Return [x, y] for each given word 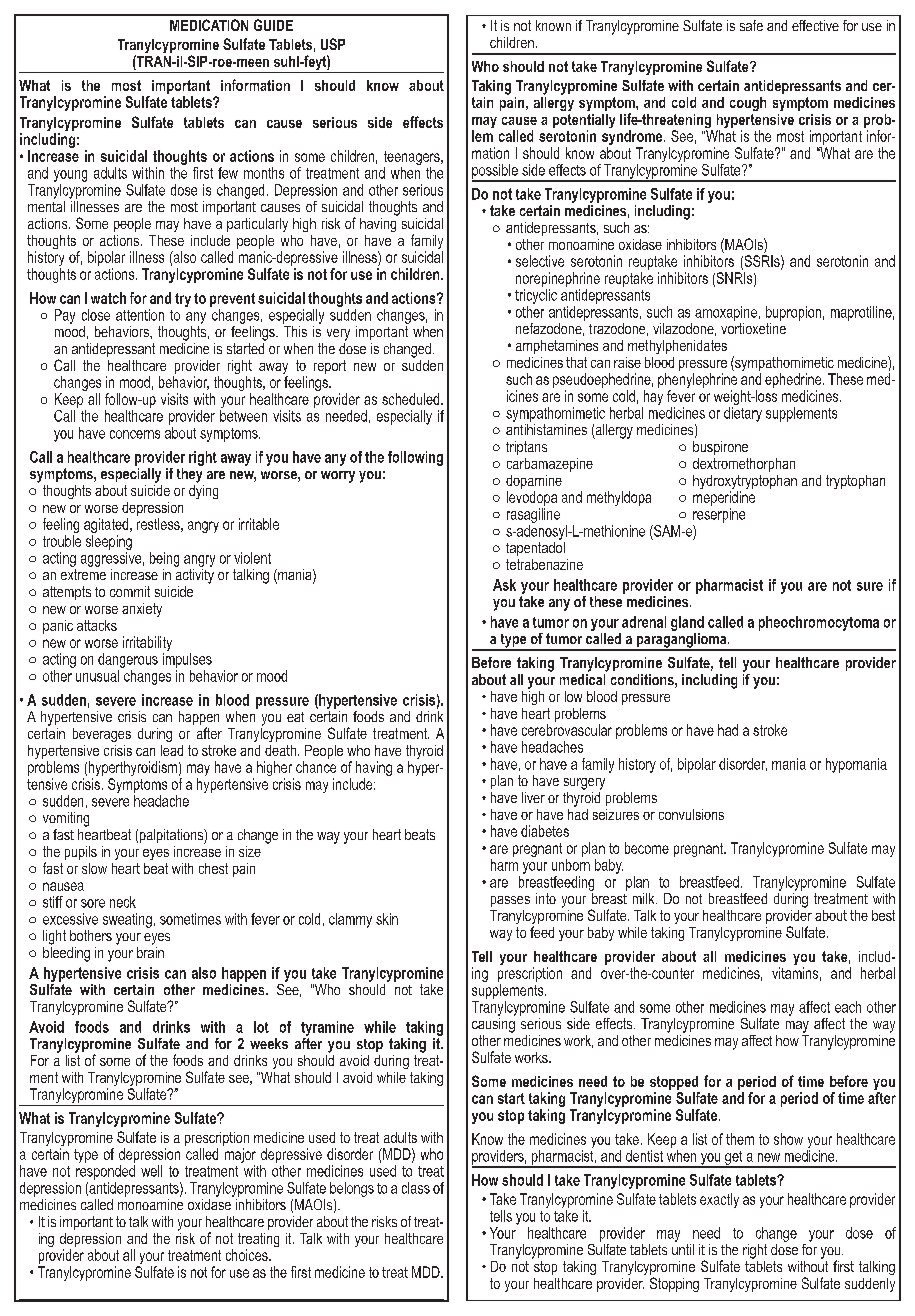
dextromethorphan [744, 465]
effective [815, 25]
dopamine [534, 482]
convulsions [691, 814]
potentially [584, 122]
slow [94, 868]
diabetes [545, 831]
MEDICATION [209, 25]
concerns [135, 434]
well [151, 1171]
